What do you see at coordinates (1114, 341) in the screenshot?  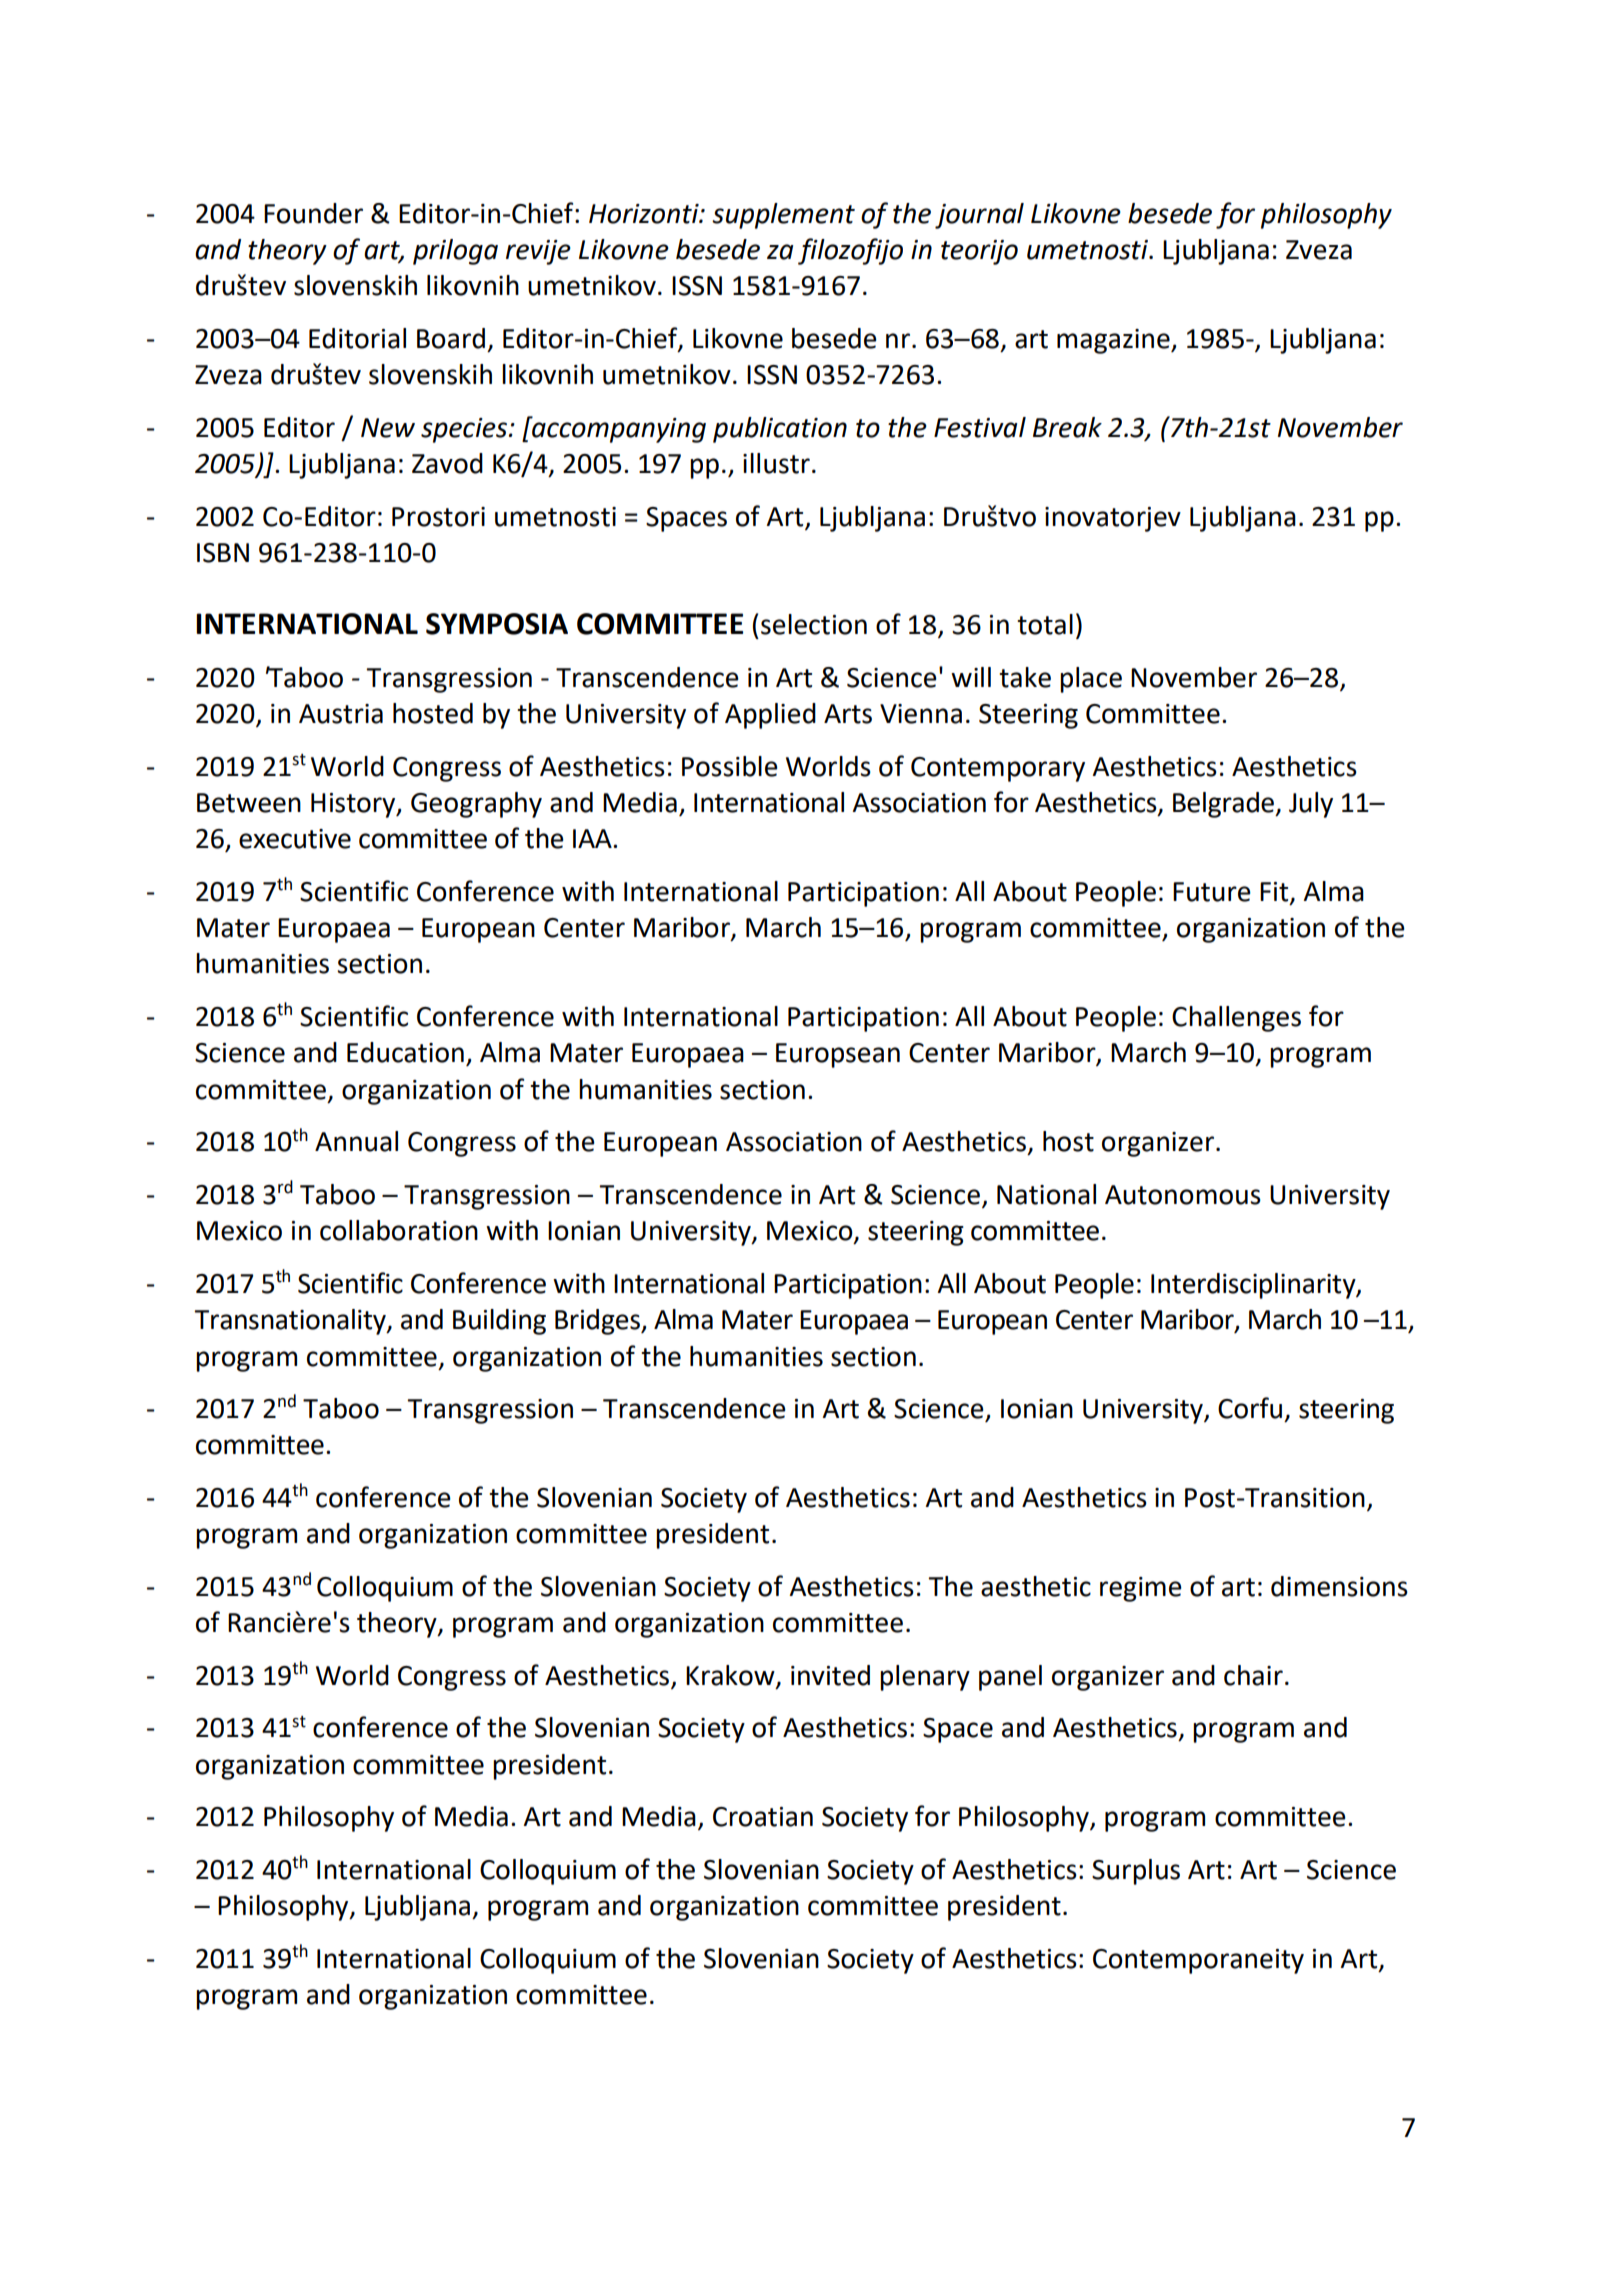 I see `magazine` at bounding box center [1114, 341].
